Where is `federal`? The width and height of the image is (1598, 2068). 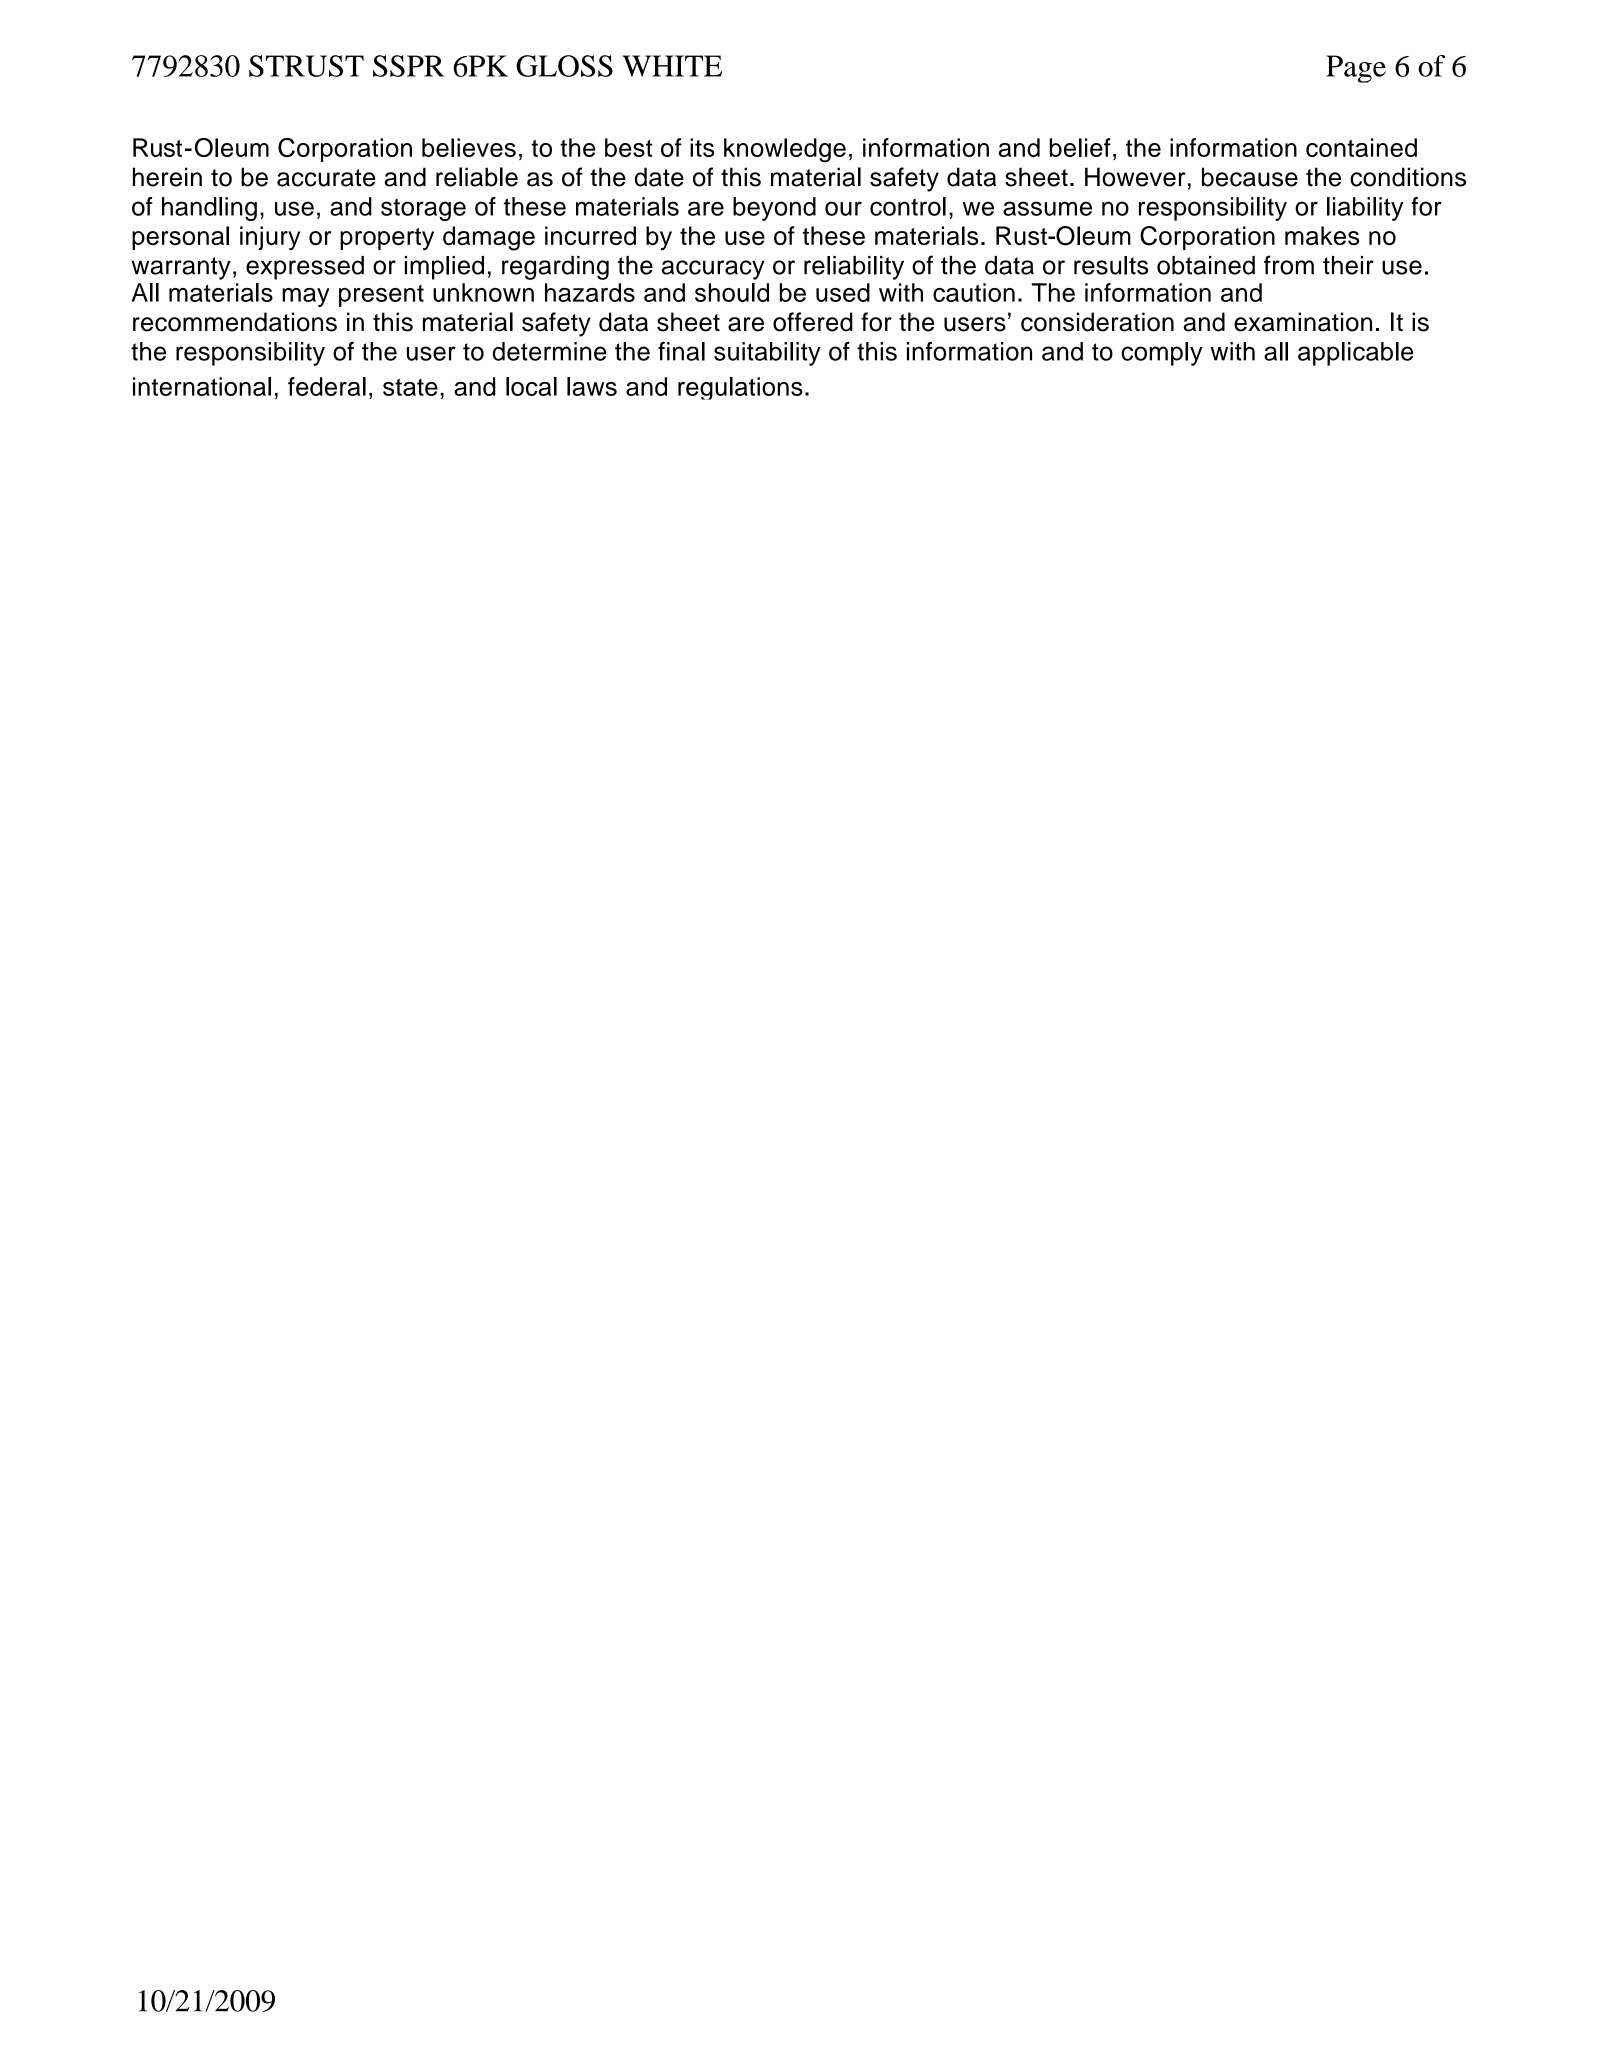 federal is located at coordinates (327, 386).
